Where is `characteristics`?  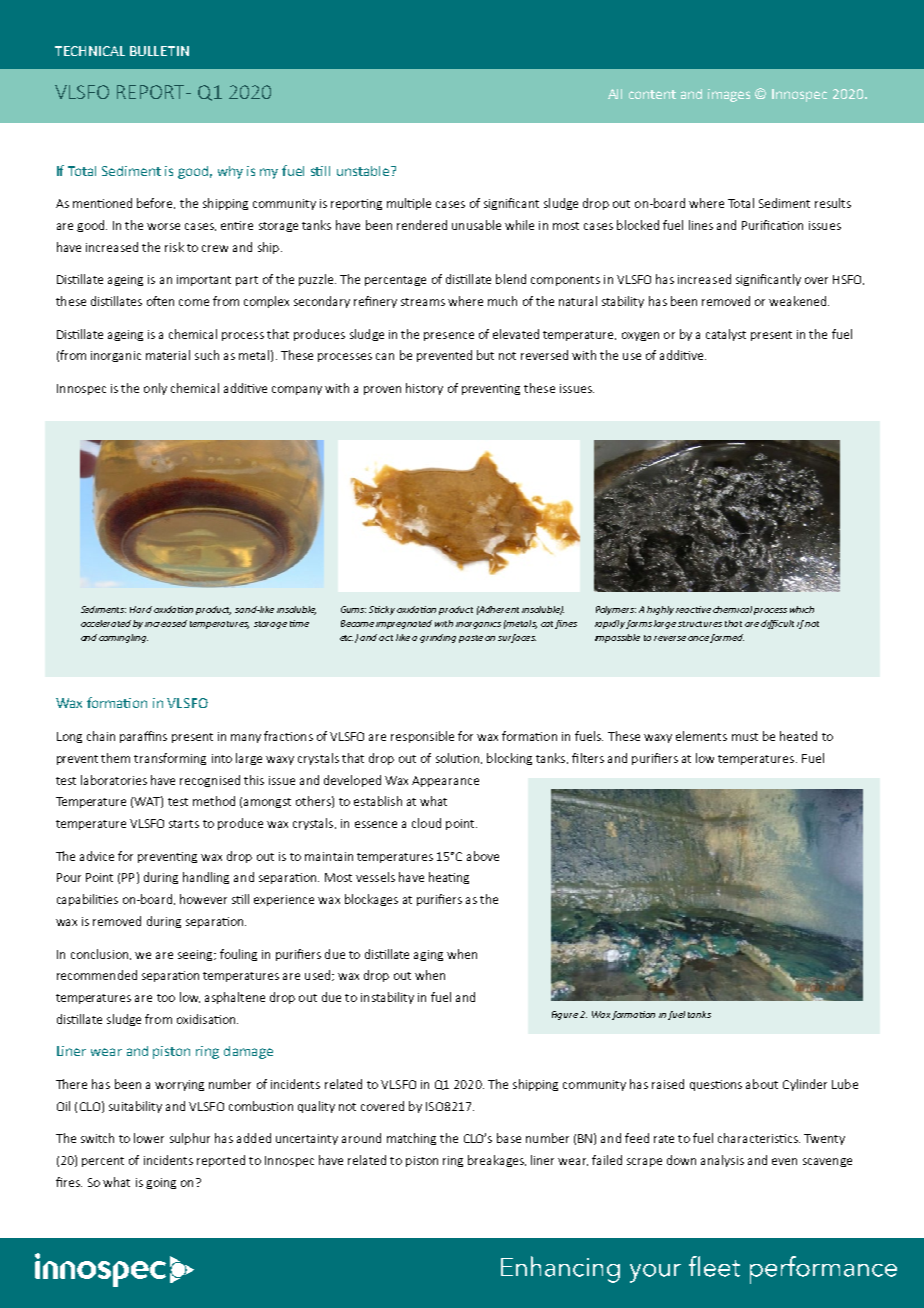
characteristics is located at coordinates (759, 1138).
